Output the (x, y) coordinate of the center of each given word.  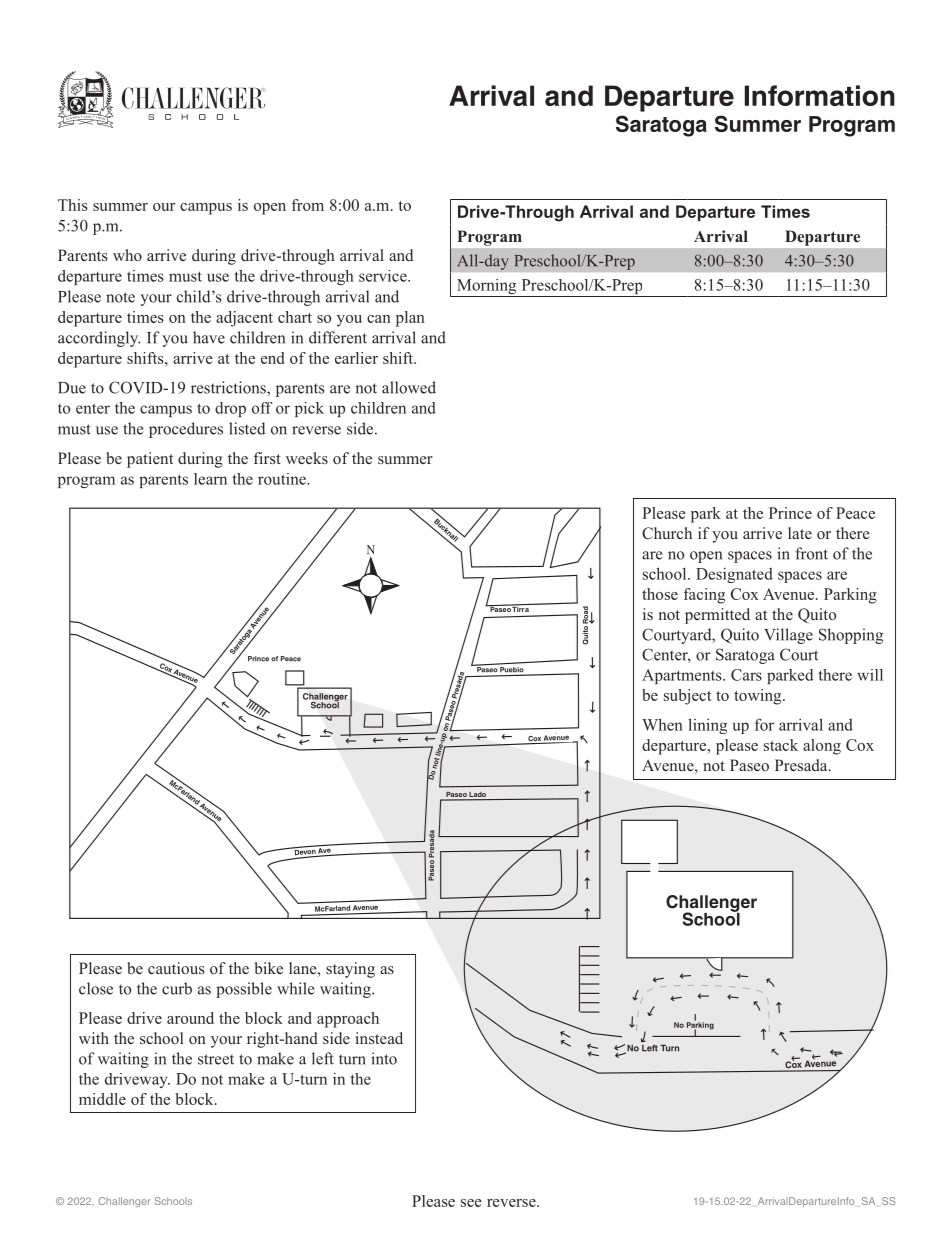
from (308, 205)
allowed (409, 387)
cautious (176, 968)
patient (150, 460)
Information (820, 95)
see (471, 1203)
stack (781, 745)
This (73, 205)
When (662, 724)
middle (102, 1099)
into (384, 1058)
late (800, 533)
